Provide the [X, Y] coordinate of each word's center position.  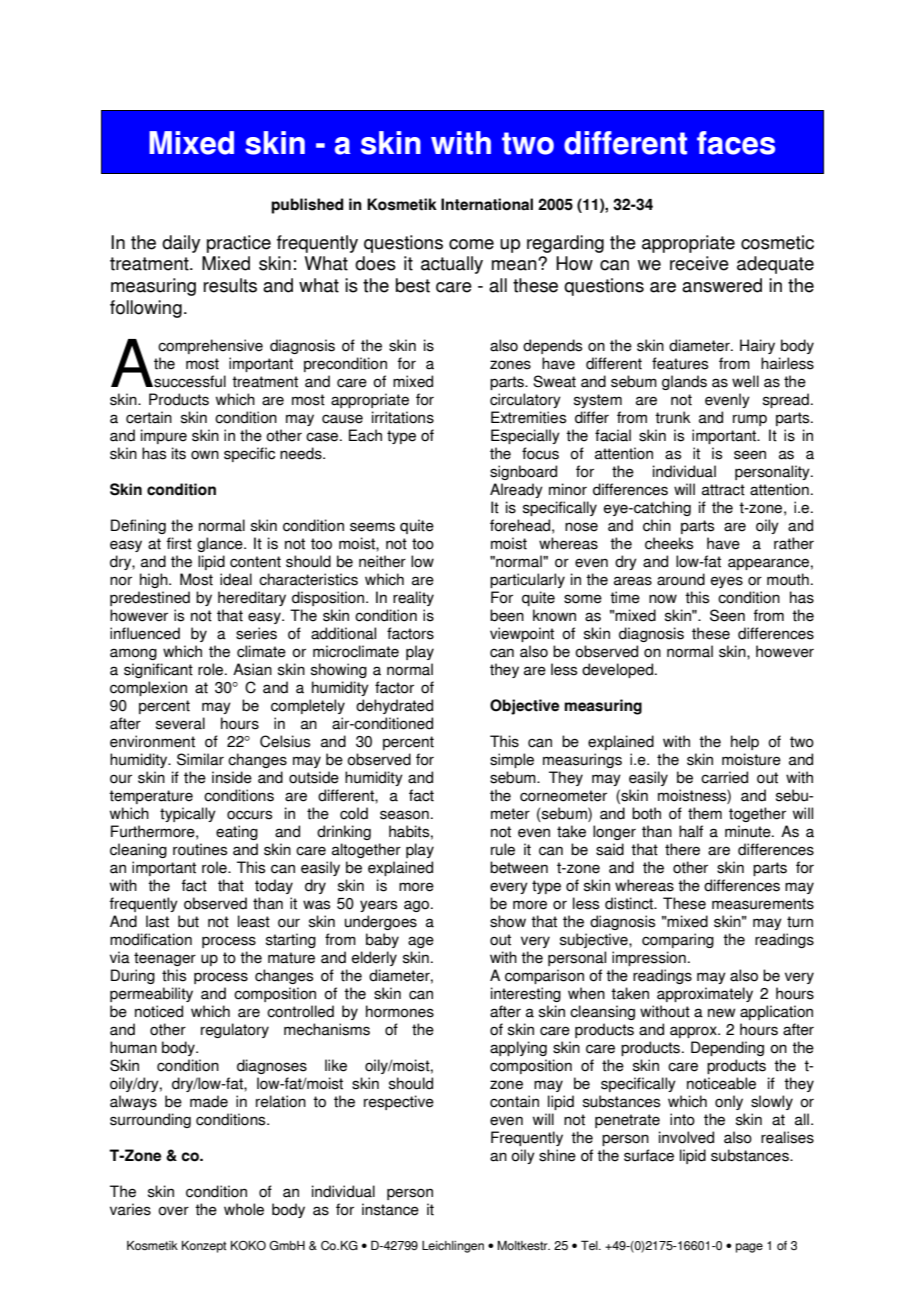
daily [181, 244]
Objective [524, 707]
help [745, 742]
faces [736, 143]
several [180, 723]
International [487, 204]
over [173, 1211]
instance [390, 1209]
